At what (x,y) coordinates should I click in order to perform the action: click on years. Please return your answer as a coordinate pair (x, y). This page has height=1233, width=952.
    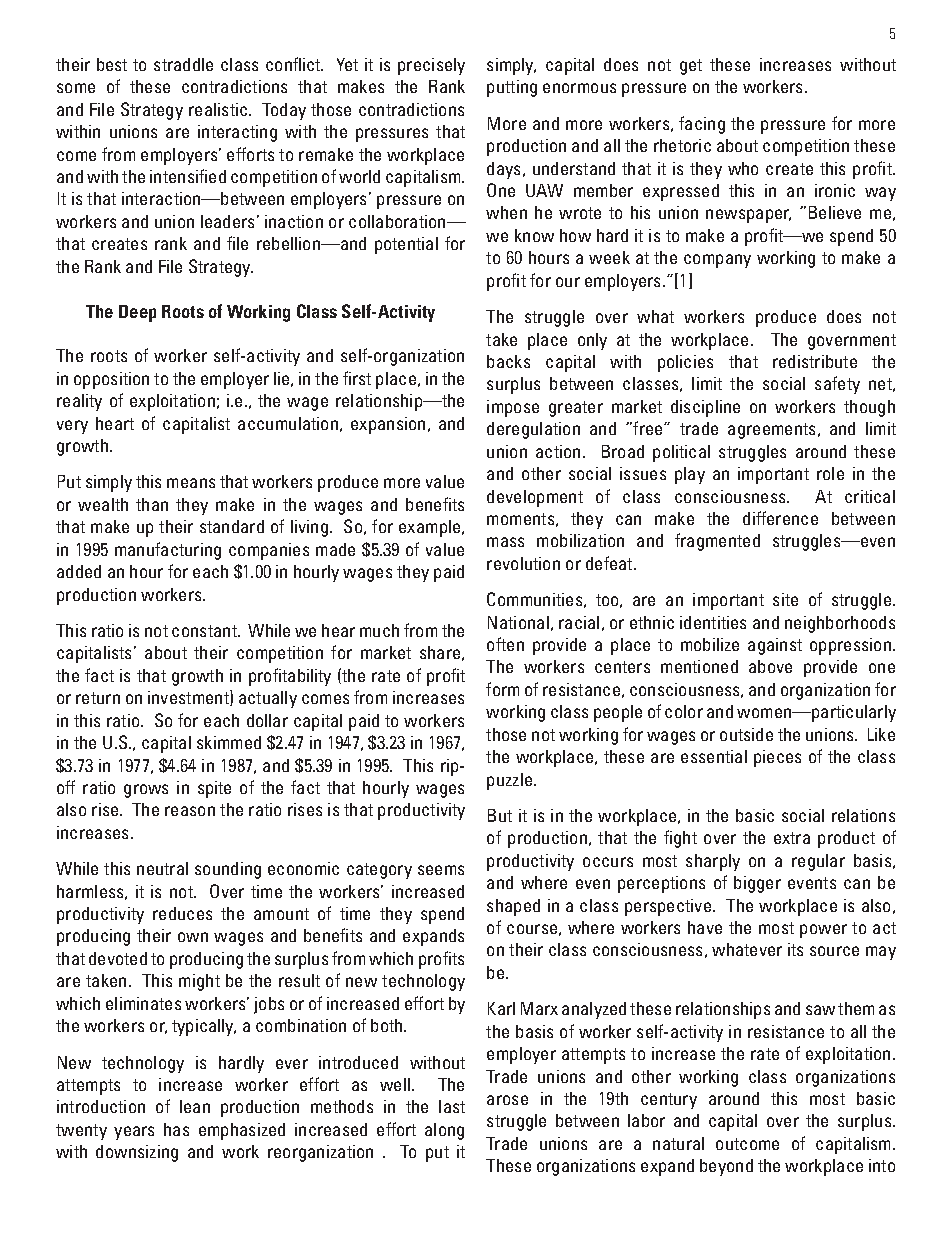
    Looking at the image, I should click on (134, 1133).
